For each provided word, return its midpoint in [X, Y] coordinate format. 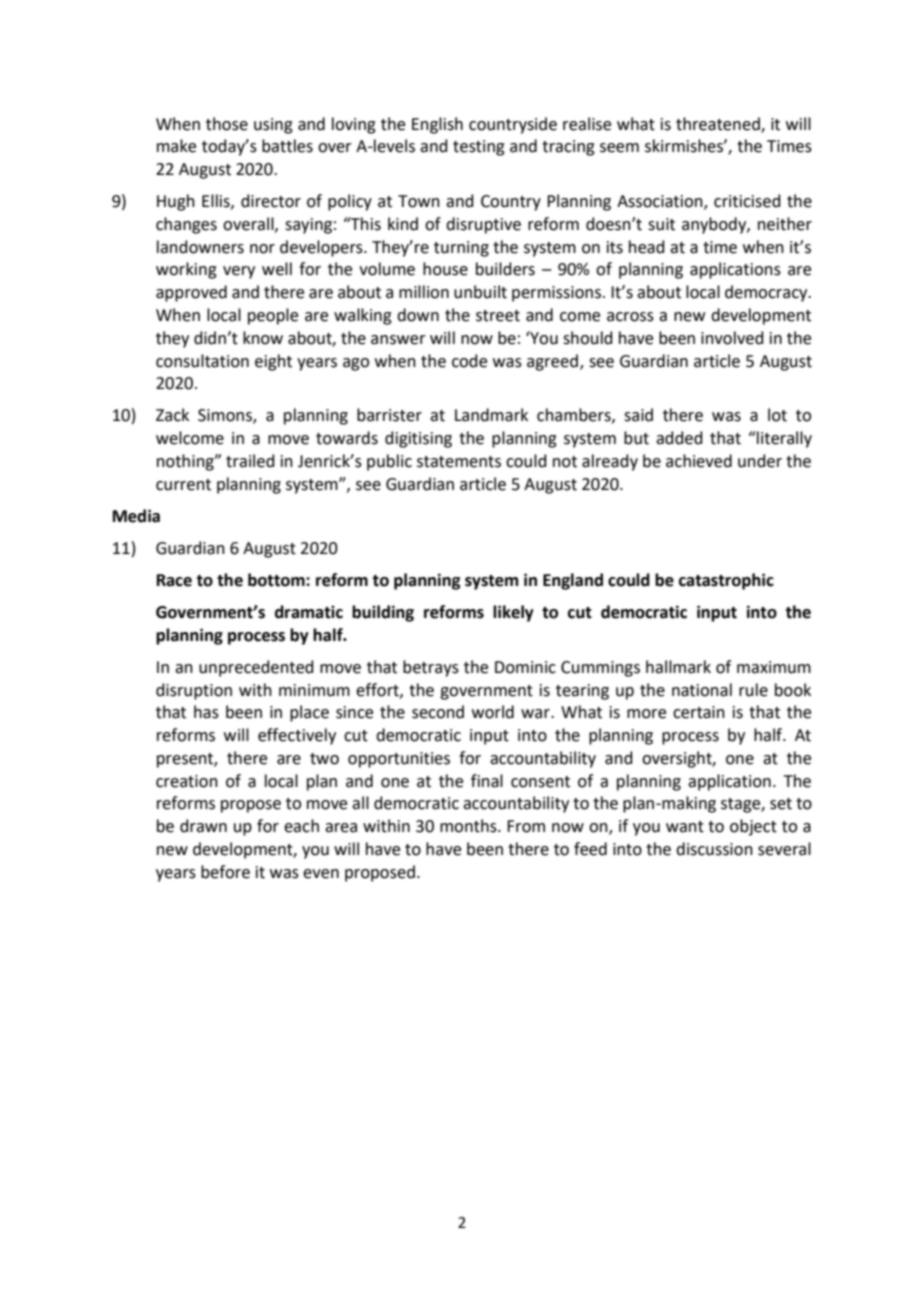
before [225, 872]
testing [479, 148]
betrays [431, 668]
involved [732, 338]
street [498, 316]
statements [459, 462]
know [263, 338]
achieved [699, 461]
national [702, 690]
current [183, 485]
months [469, 826]
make [176, 146]
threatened [719, 124]
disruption [194, 691]
